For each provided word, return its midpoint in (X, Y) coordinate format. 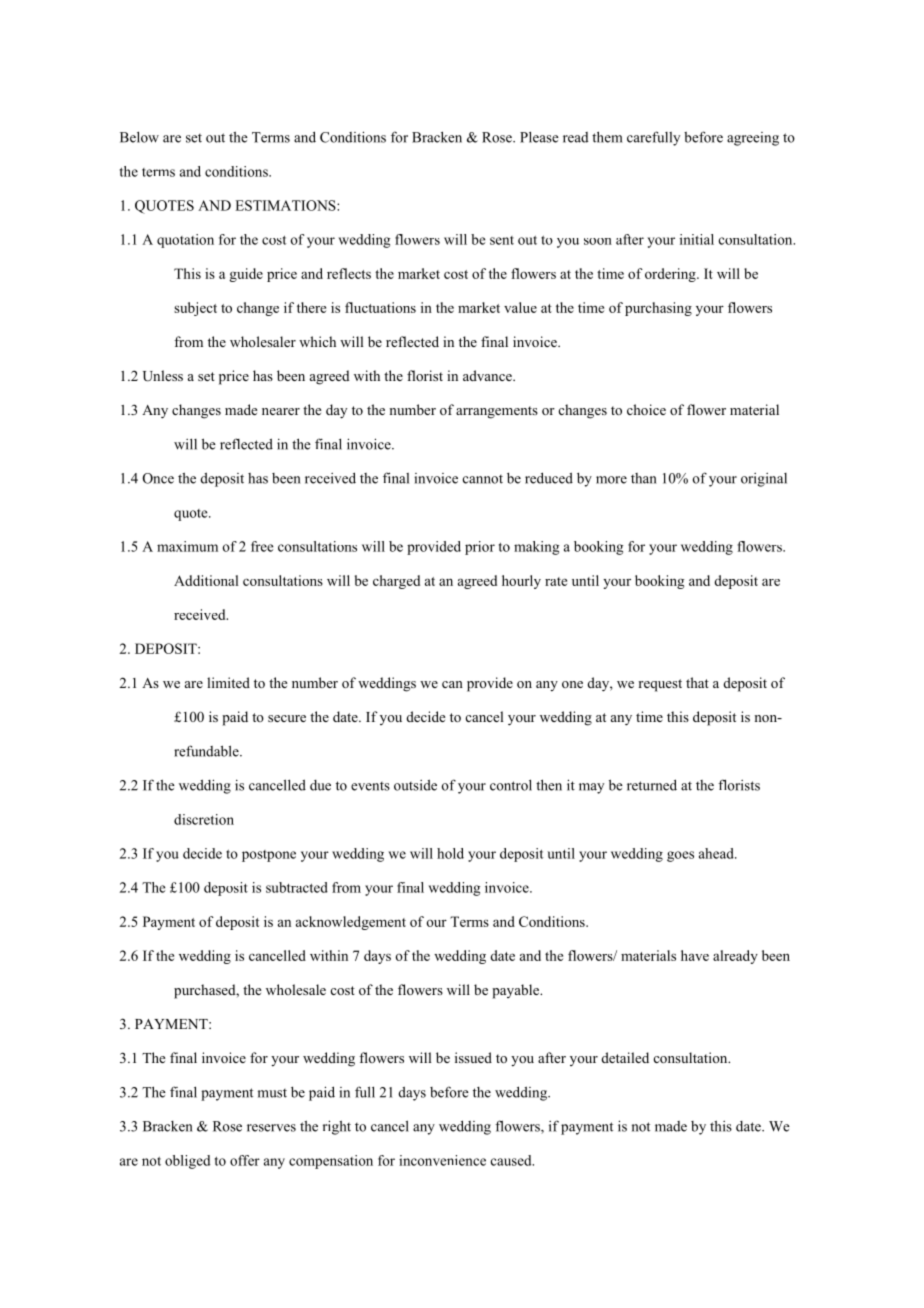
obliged (187, 1162)
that (697, 682)
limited (228, 682)
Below (139, 137)
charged (396, 582)
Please (539, 137)
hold (450, 853)
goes (680, 856)
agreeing (753, 139)
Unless (163, 376)
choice (646, 409)
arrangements (497, 412)
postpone (269, 856)
